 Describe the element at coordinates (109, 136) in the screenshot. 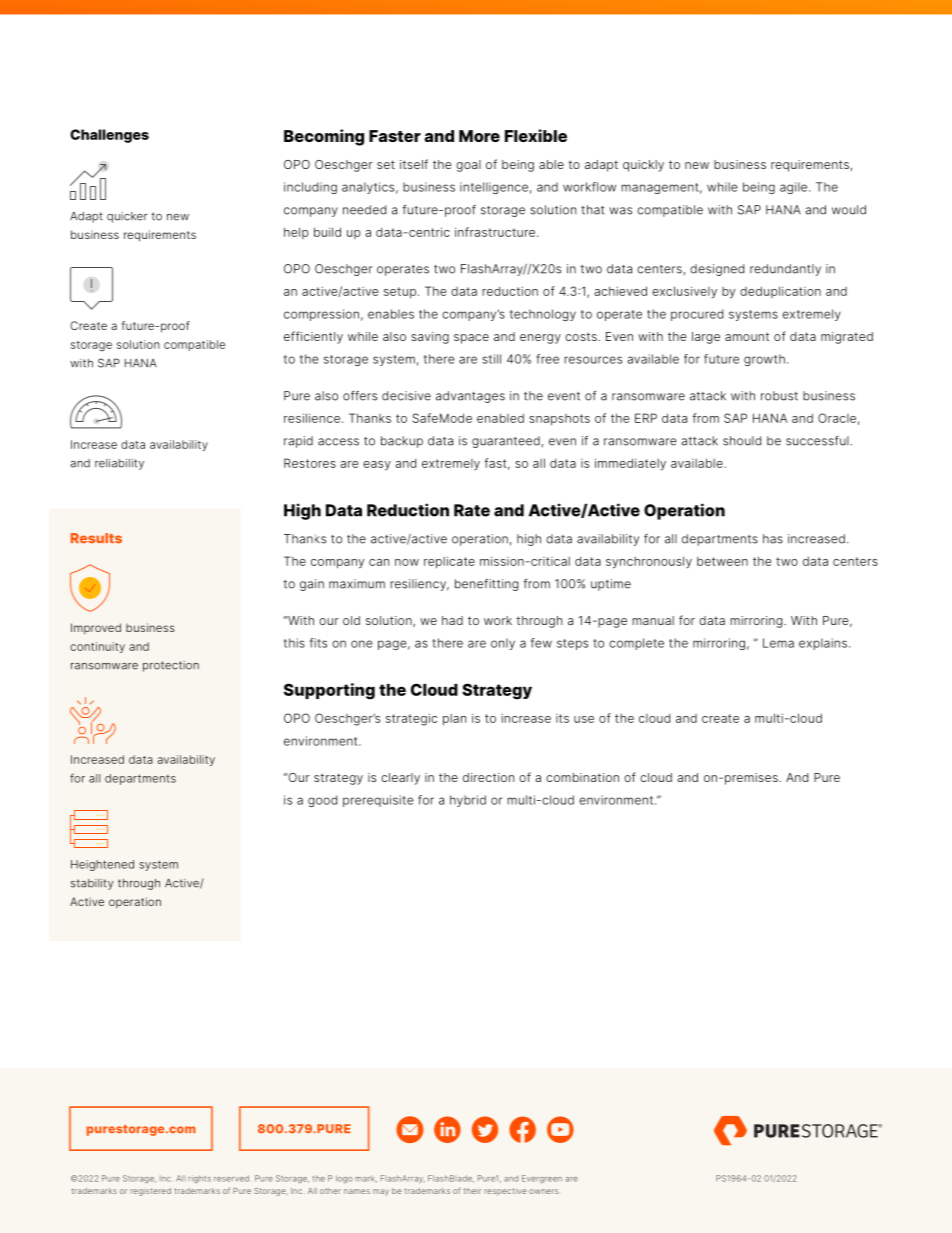

I see `Challenges` at that location.
